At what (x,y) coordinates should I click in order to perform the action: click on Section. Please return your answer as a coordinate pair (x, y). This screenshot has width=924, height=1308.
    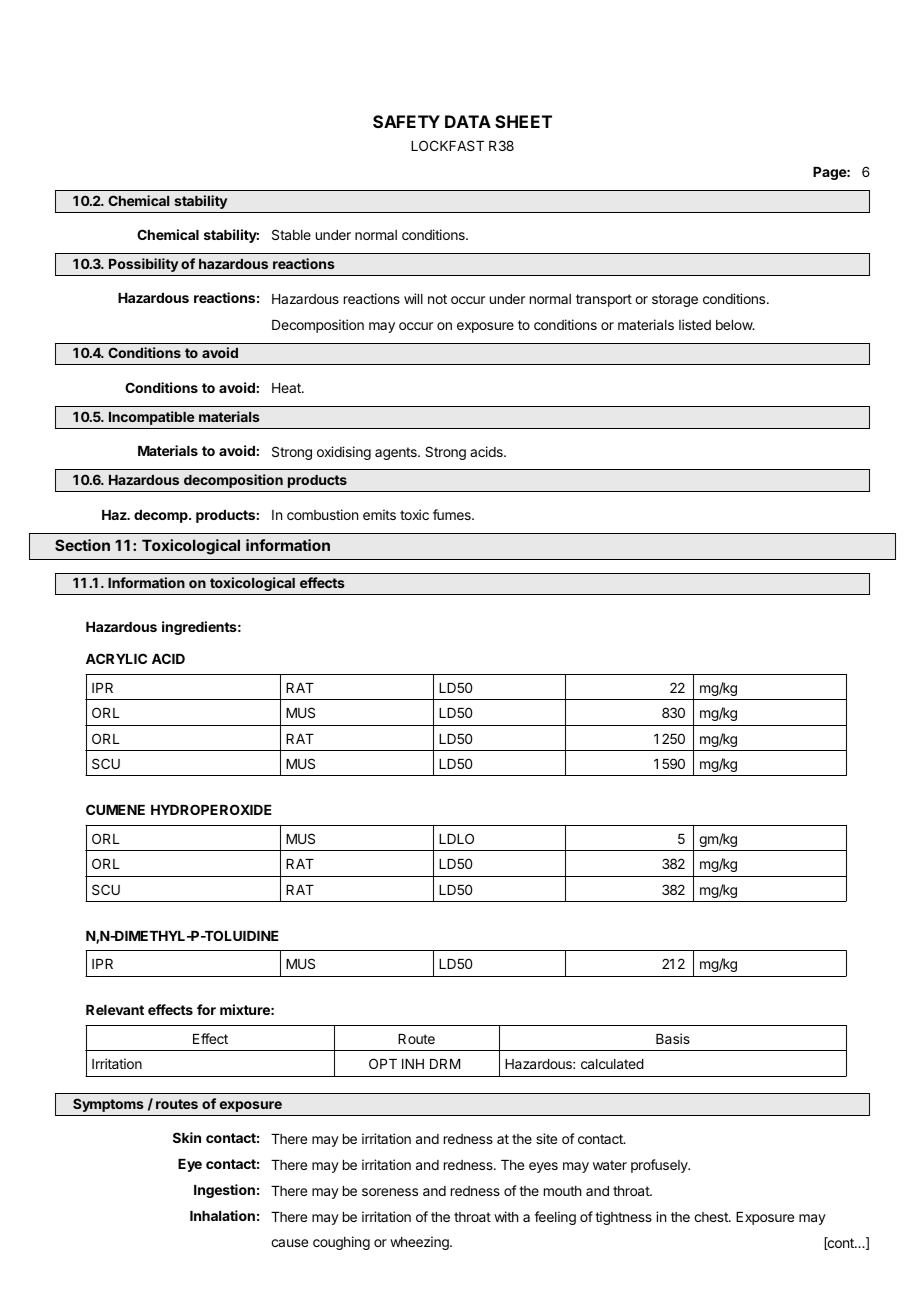
    Looking at the image, I should click on (82, 545).
